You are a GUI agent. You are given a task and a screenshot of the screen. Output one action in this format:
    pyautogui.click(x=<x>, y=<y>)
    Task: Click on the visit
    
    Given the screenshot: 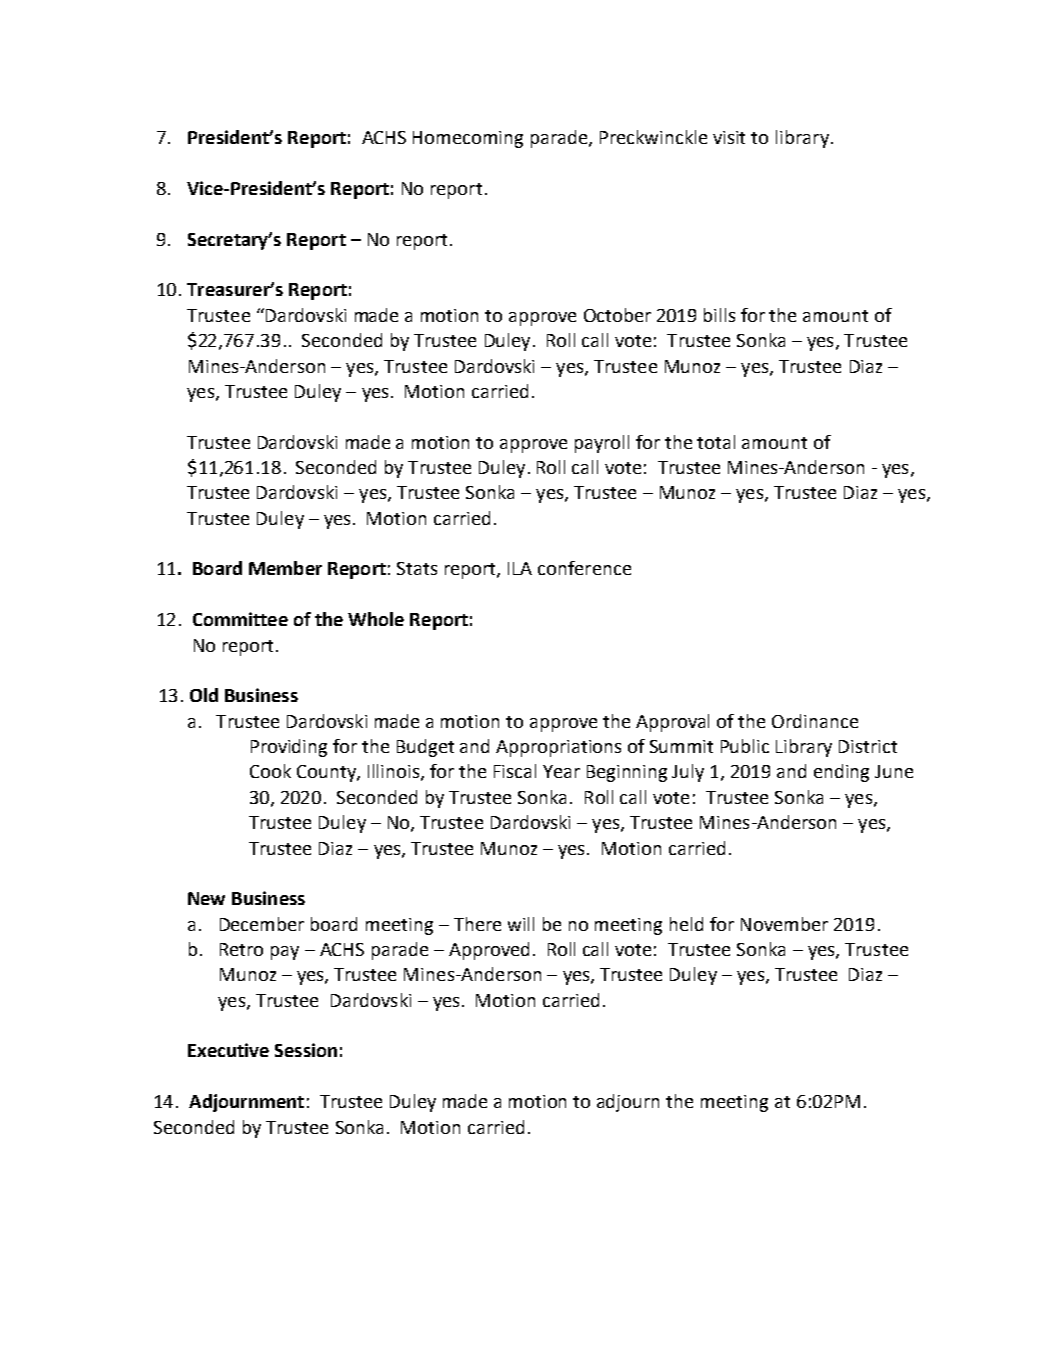 What is the action you would take?
    pyautogui.click(x=729, y=137)
